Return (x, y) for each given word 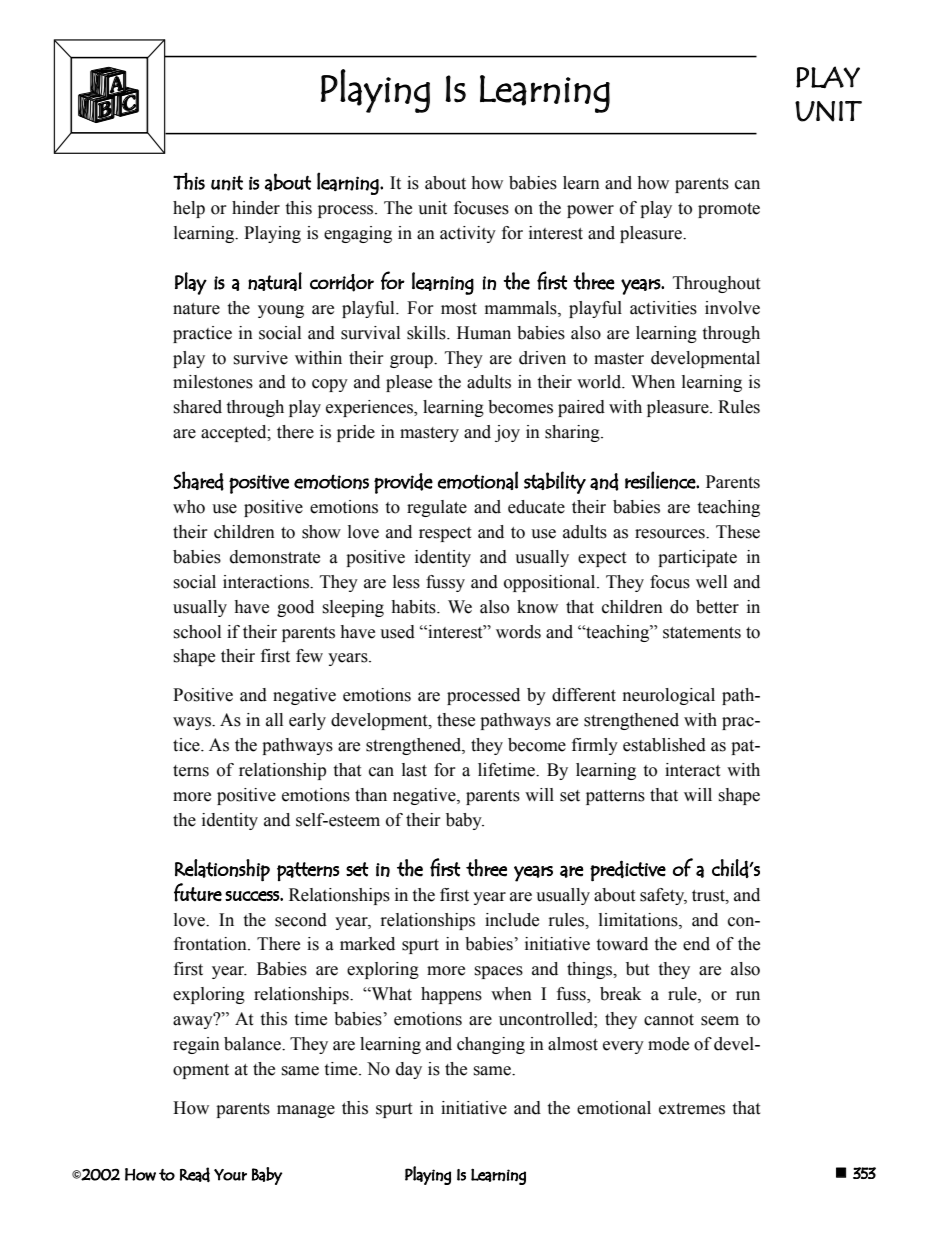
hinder (256, 208)
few (309, 656)
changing (491, 1045)
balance (253, 1044)
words (518, 632)
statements (702, 633)
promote (729, 210)
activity (468, 234)
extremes (692, 1109)
